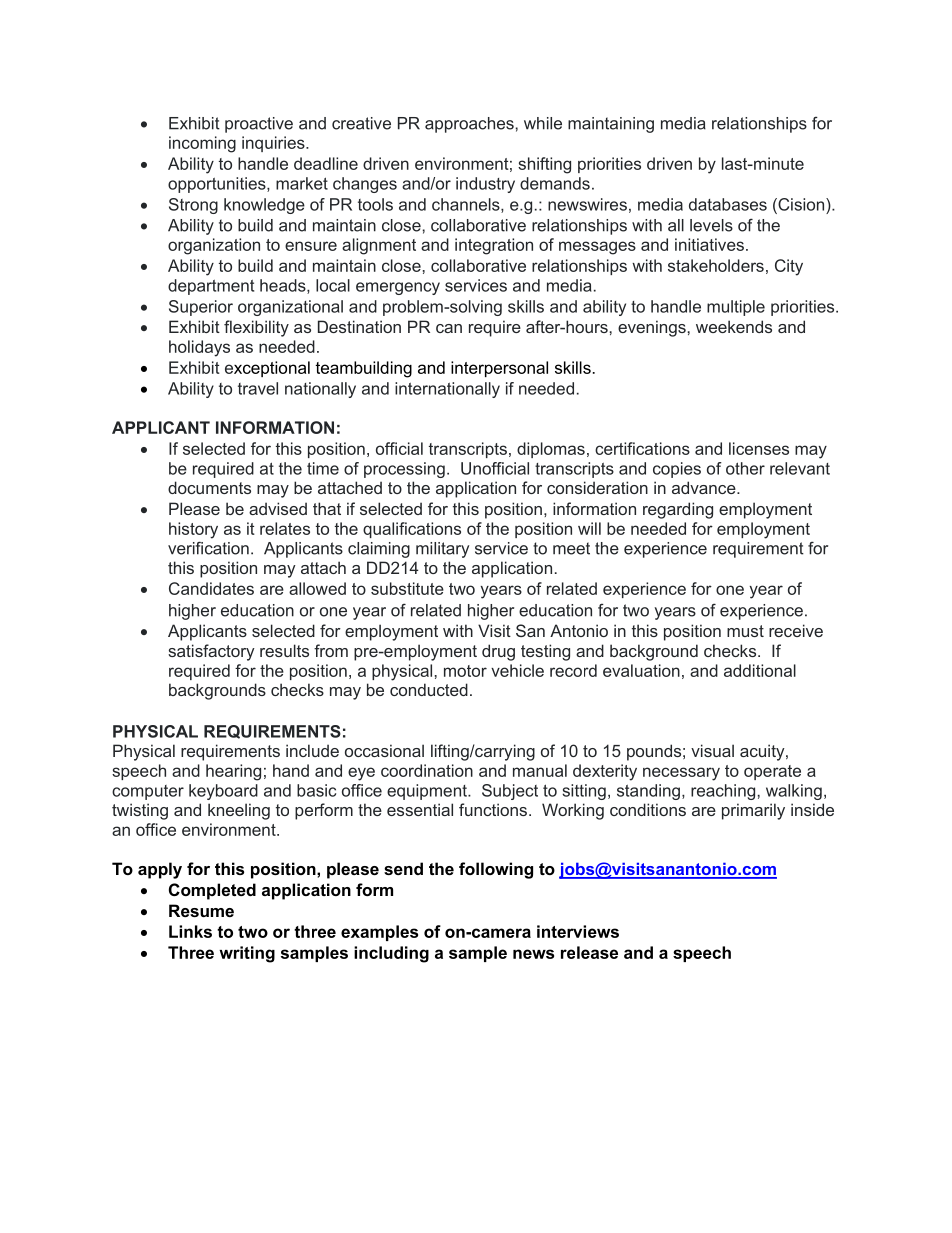  What do you see at coordinates (190, 931) in the screenshot?
I see `Links` at bounding box center [190, 931].
